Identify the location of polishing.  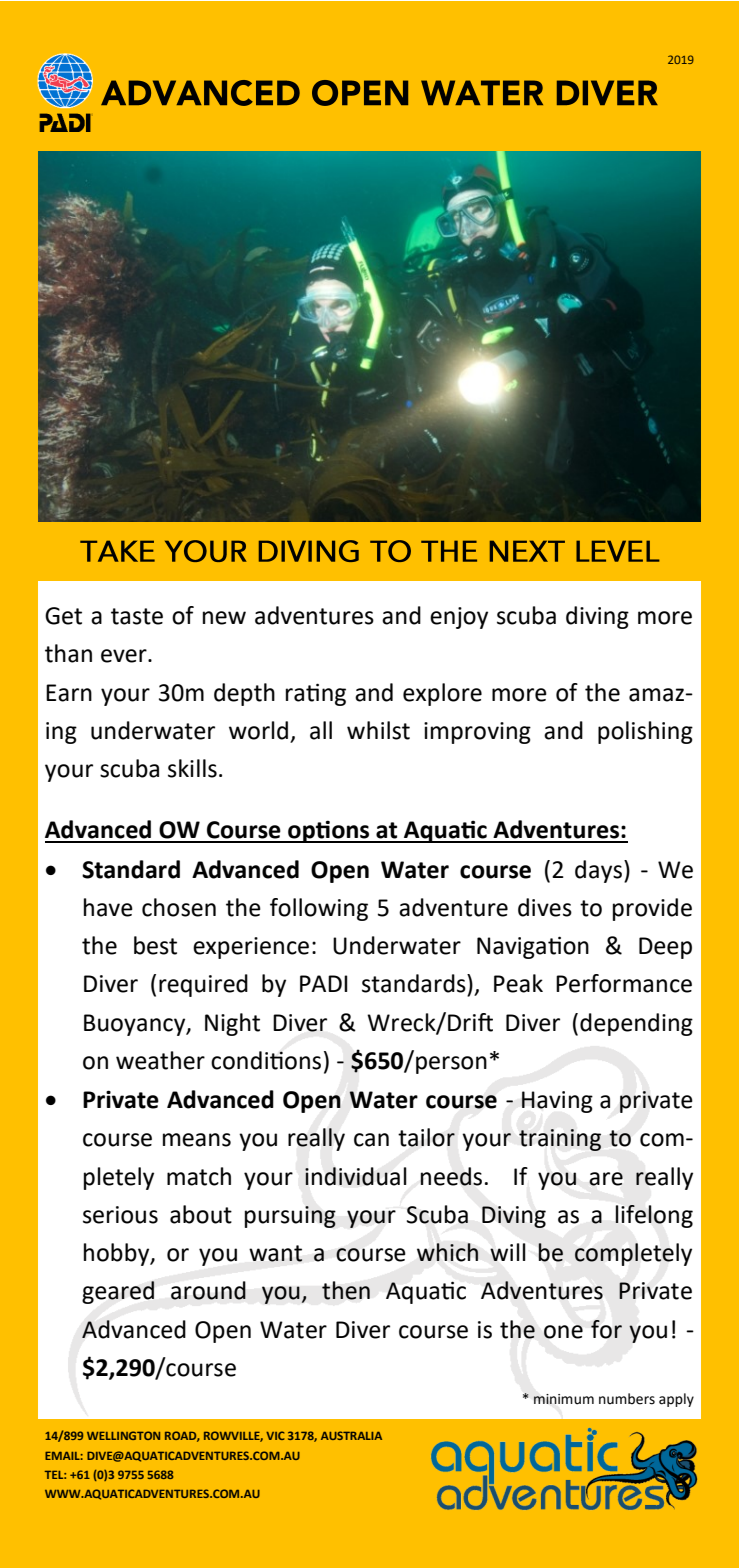
(645, 732).
